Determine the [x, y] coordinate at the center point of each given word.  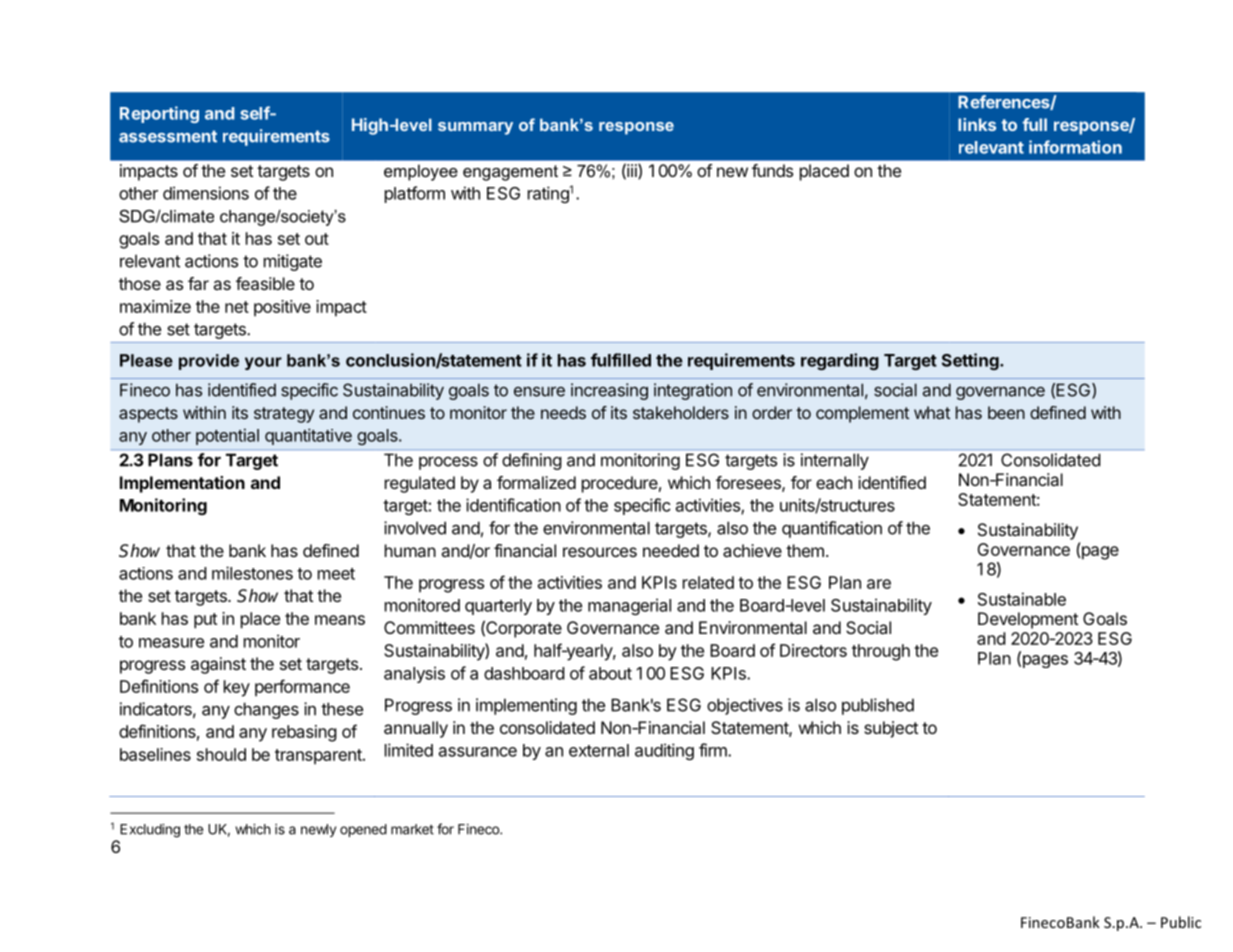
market [412, 829]
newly [318, 830]
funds [772, 170]
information [1075, 147]
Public [1181, 922]
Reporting [159, 114]
